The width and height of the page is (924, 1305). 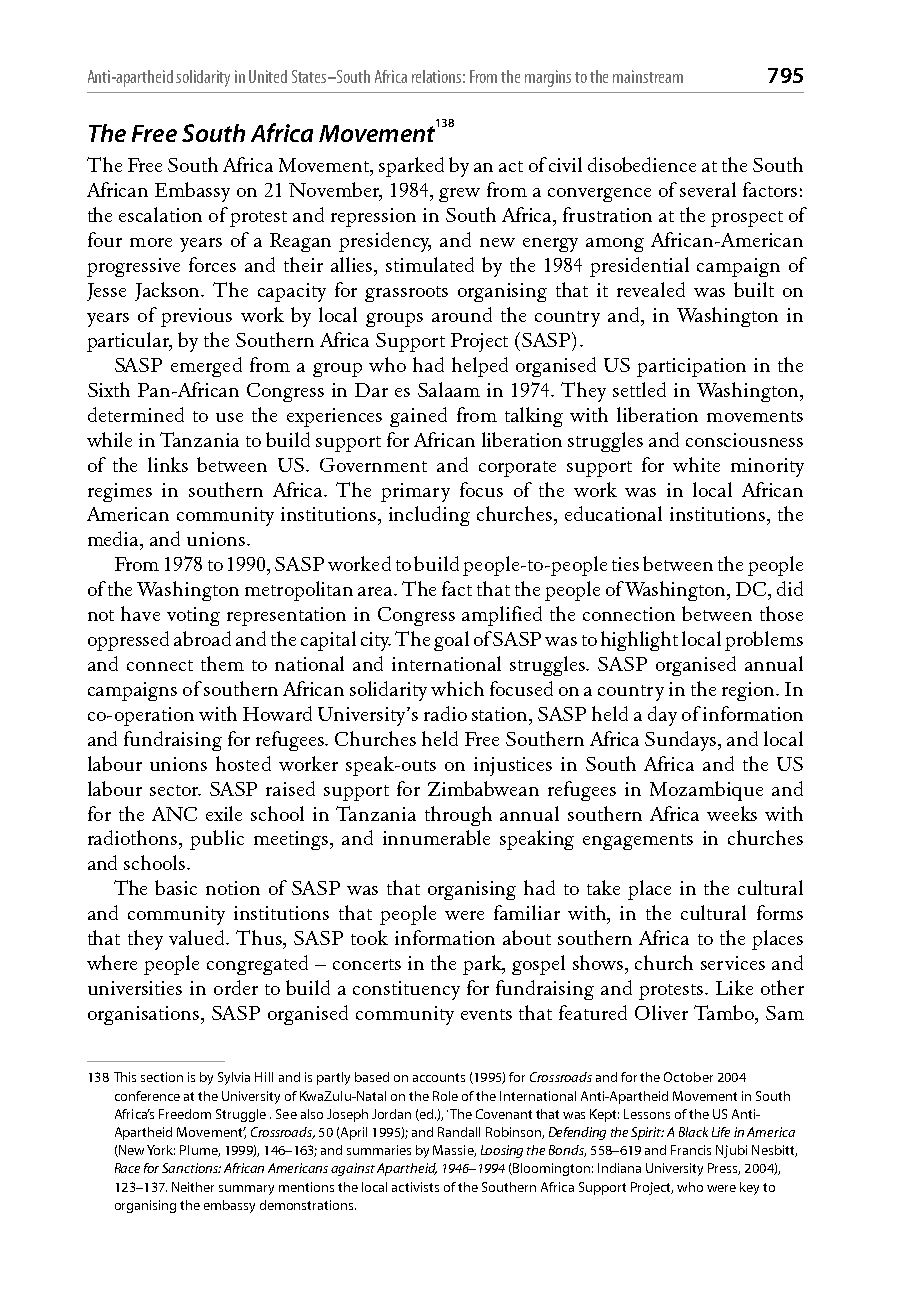 What do you see at coordinates (176, 887) in the page?
I see `basic` at bounding box center [176, 887].
